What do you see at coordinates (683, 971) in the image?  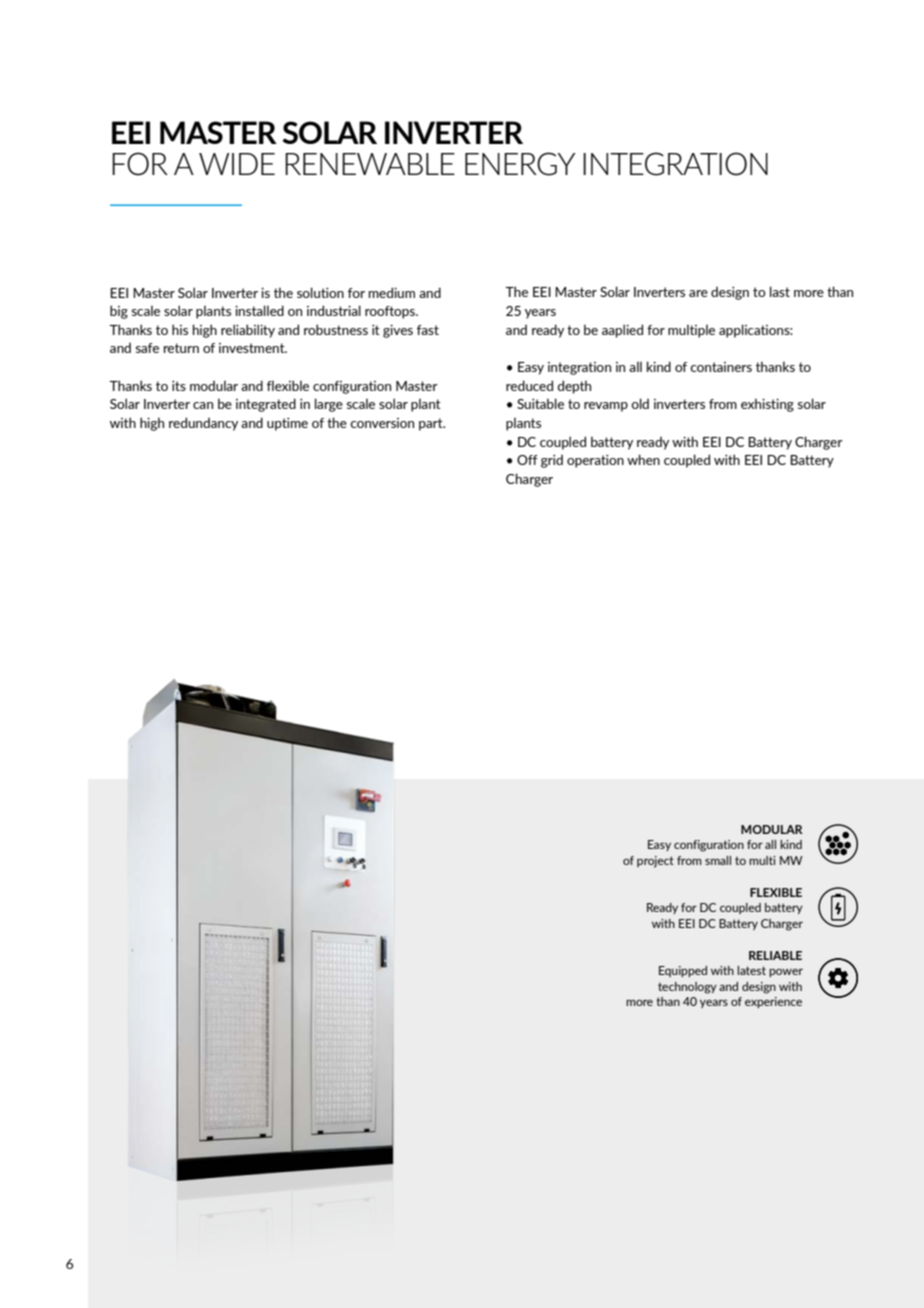 I see `Equipped` at bounding box center [683, 971].
